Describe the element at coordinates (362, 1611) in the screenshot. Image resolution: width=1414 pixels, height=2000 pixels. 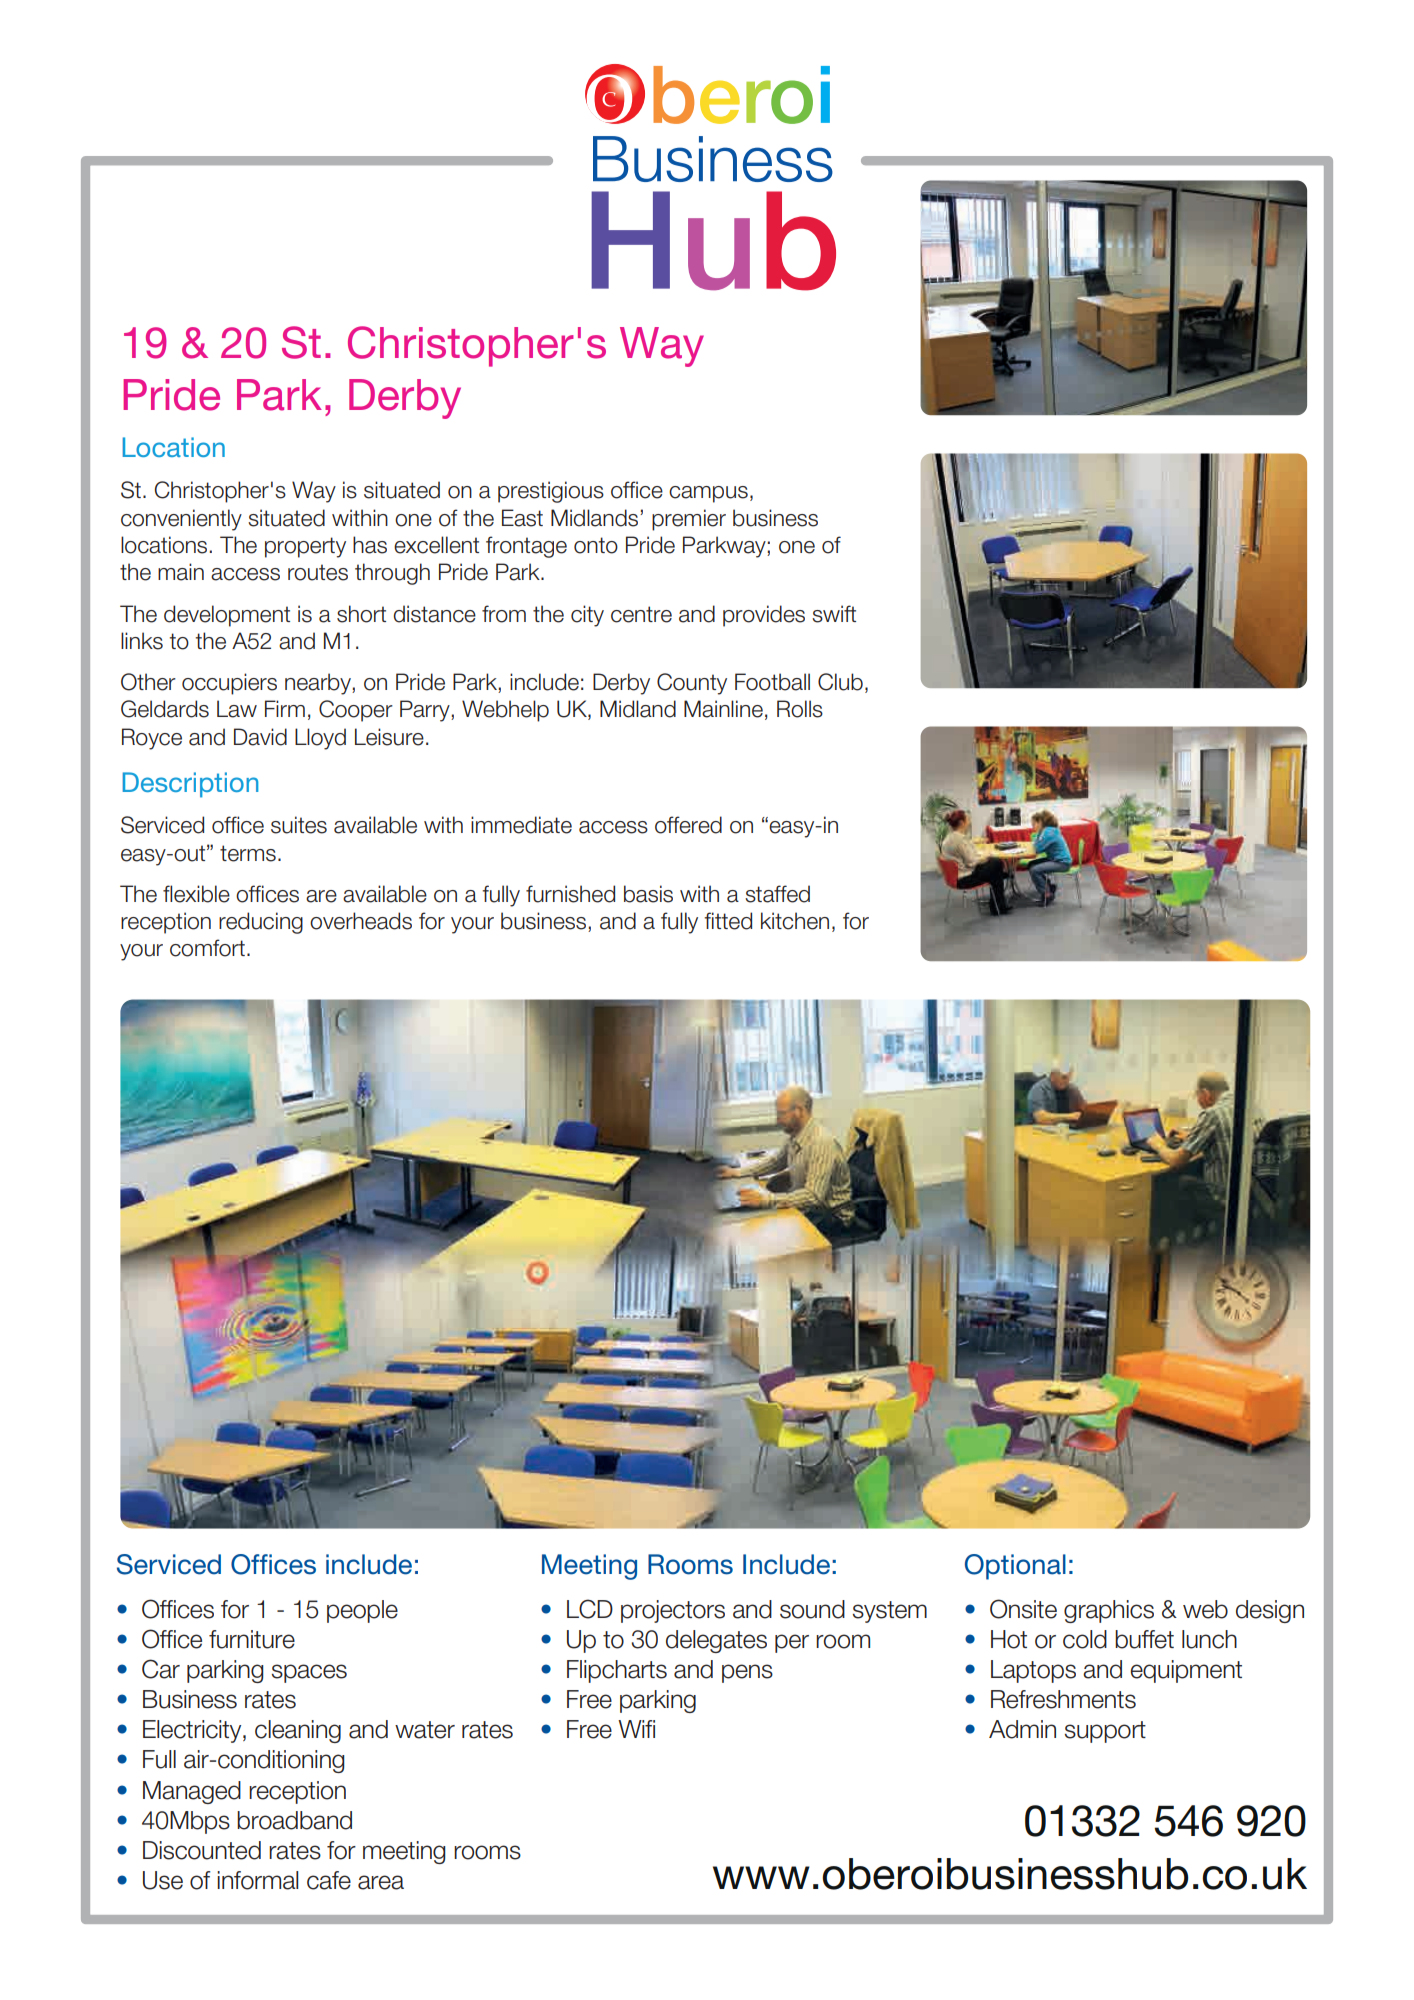
I see `people` at that location.
